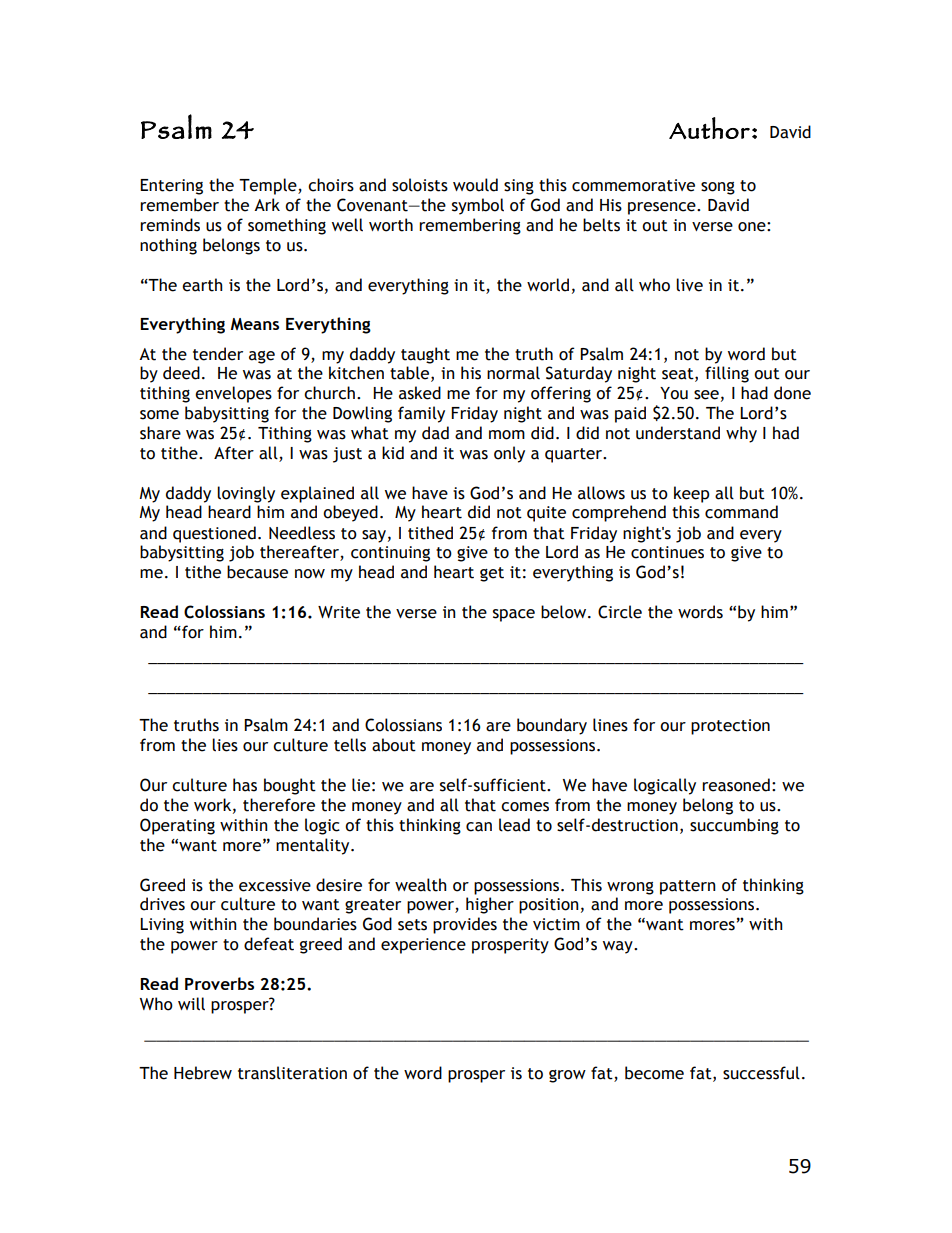  What do you see at coordinates (203, 1073) in the screenshot?
I see `Hebrew` at bounding box center [203, 1073].
